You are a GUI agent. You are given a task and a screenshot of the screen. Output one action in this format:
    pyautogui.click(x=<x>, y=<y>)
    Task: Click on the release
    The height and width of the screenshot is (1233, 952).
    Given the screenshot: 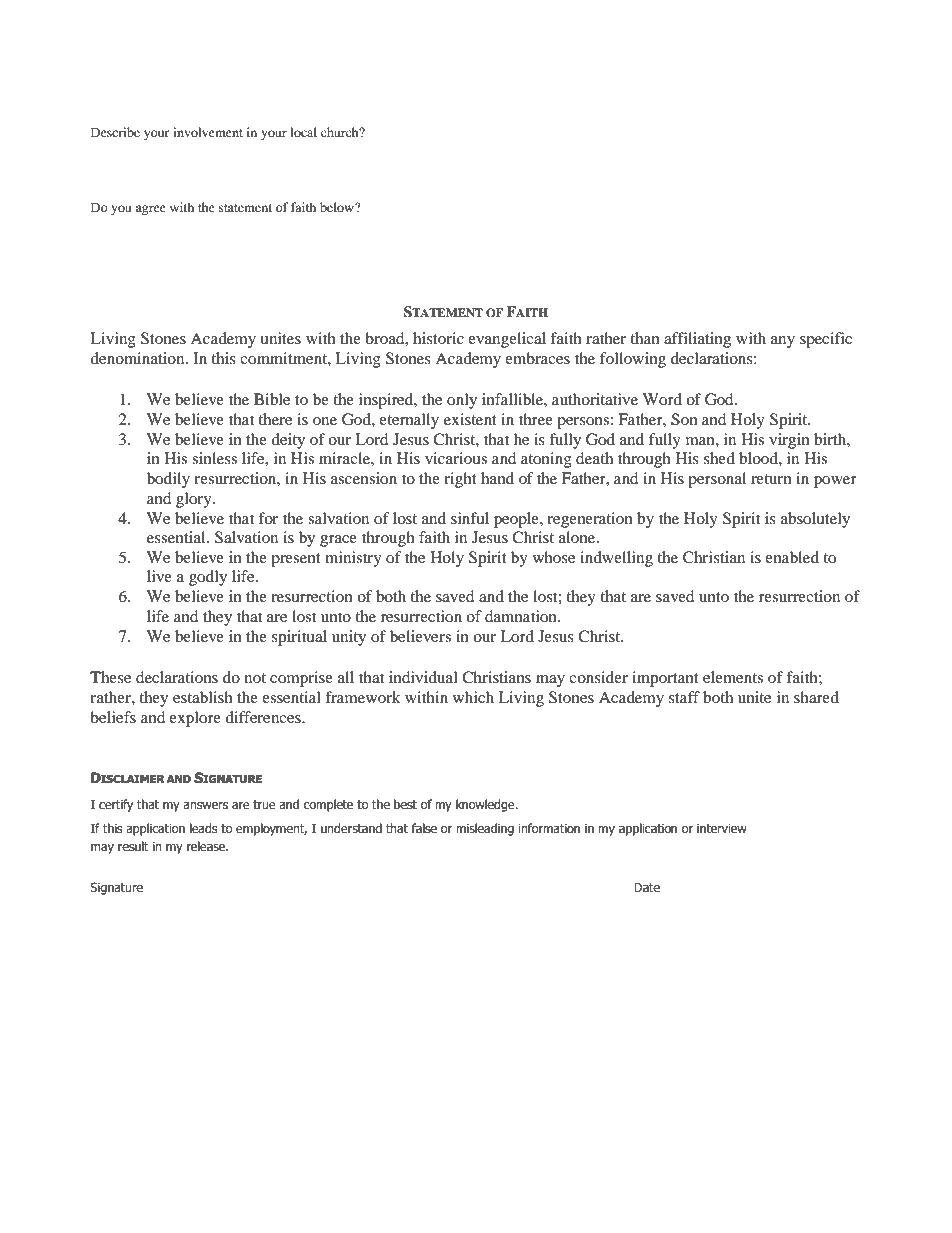 What is the action you would take?
    pyautogui.click(x=207, y=846)
